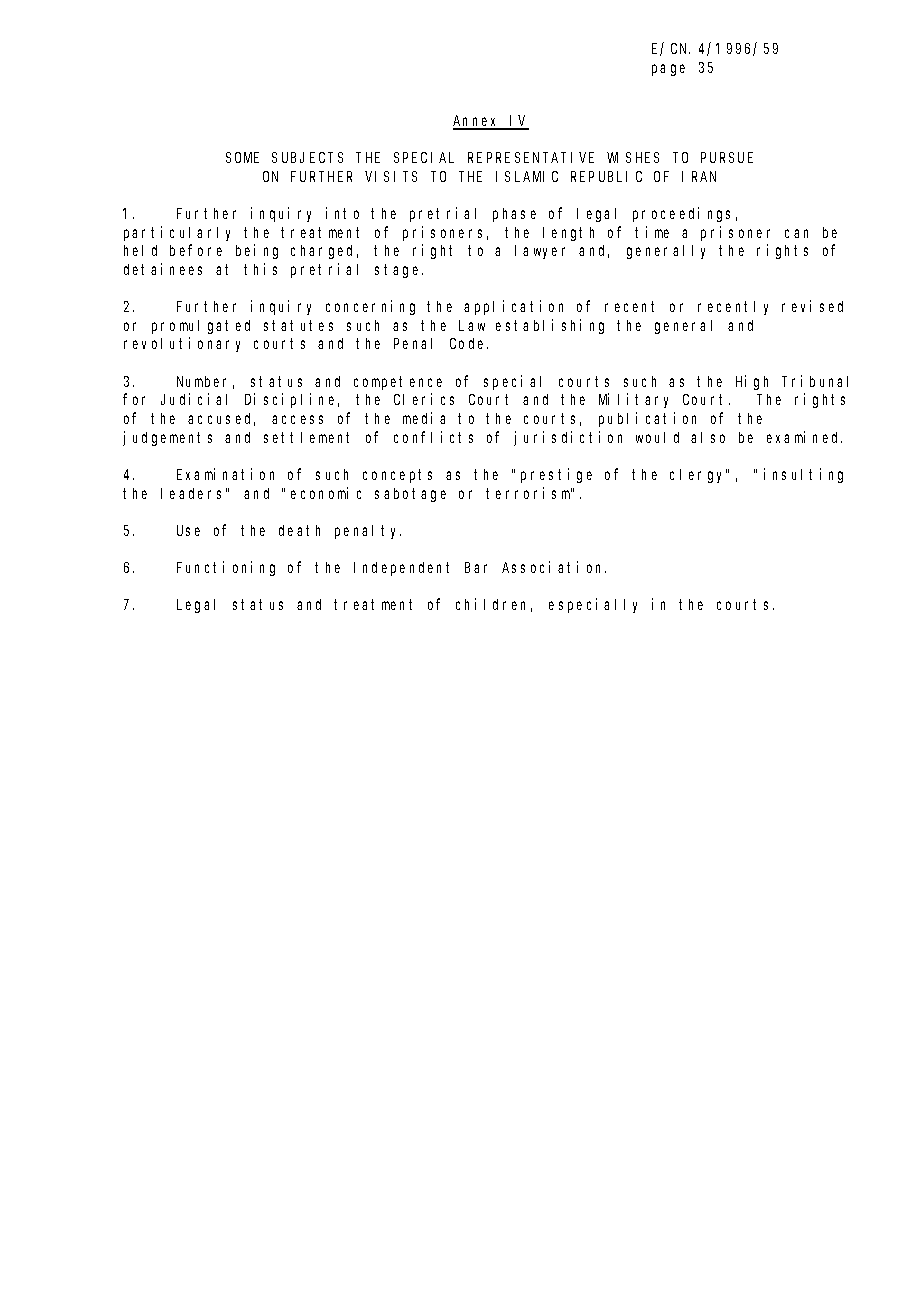 Image resolution: width=924 pixels, height=1308 pixels. I want to click on Functioning, so click(226, 568).
